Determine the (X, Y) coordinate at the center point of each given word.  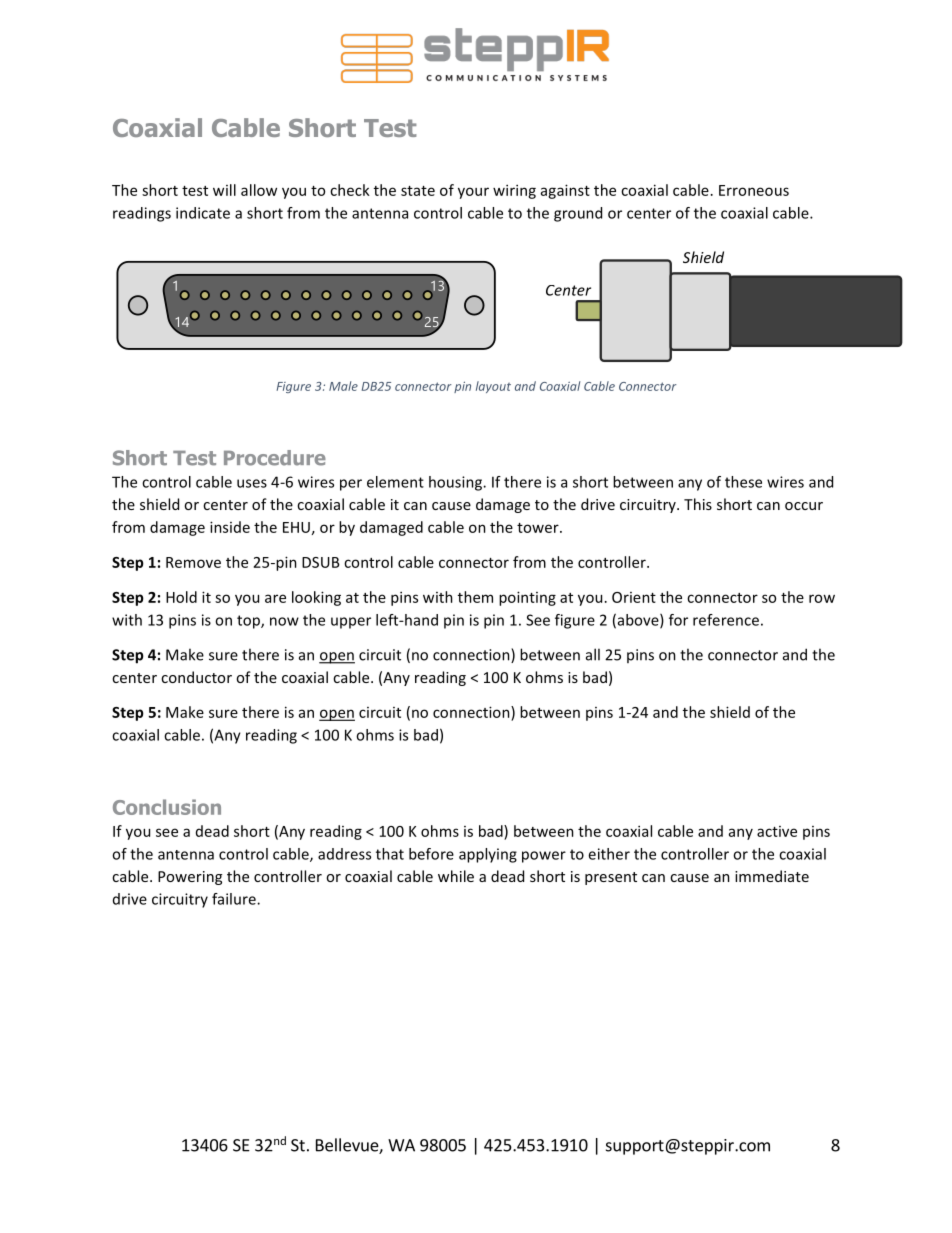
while (456, 876)
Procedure (275, 458)
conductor (196, 677)
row (822, 598)
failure (235, 899)
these (743, 482)
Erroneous (754, 190)
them (475, 597)
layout (493, 387)
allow (259, 190)
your (473, 193)
